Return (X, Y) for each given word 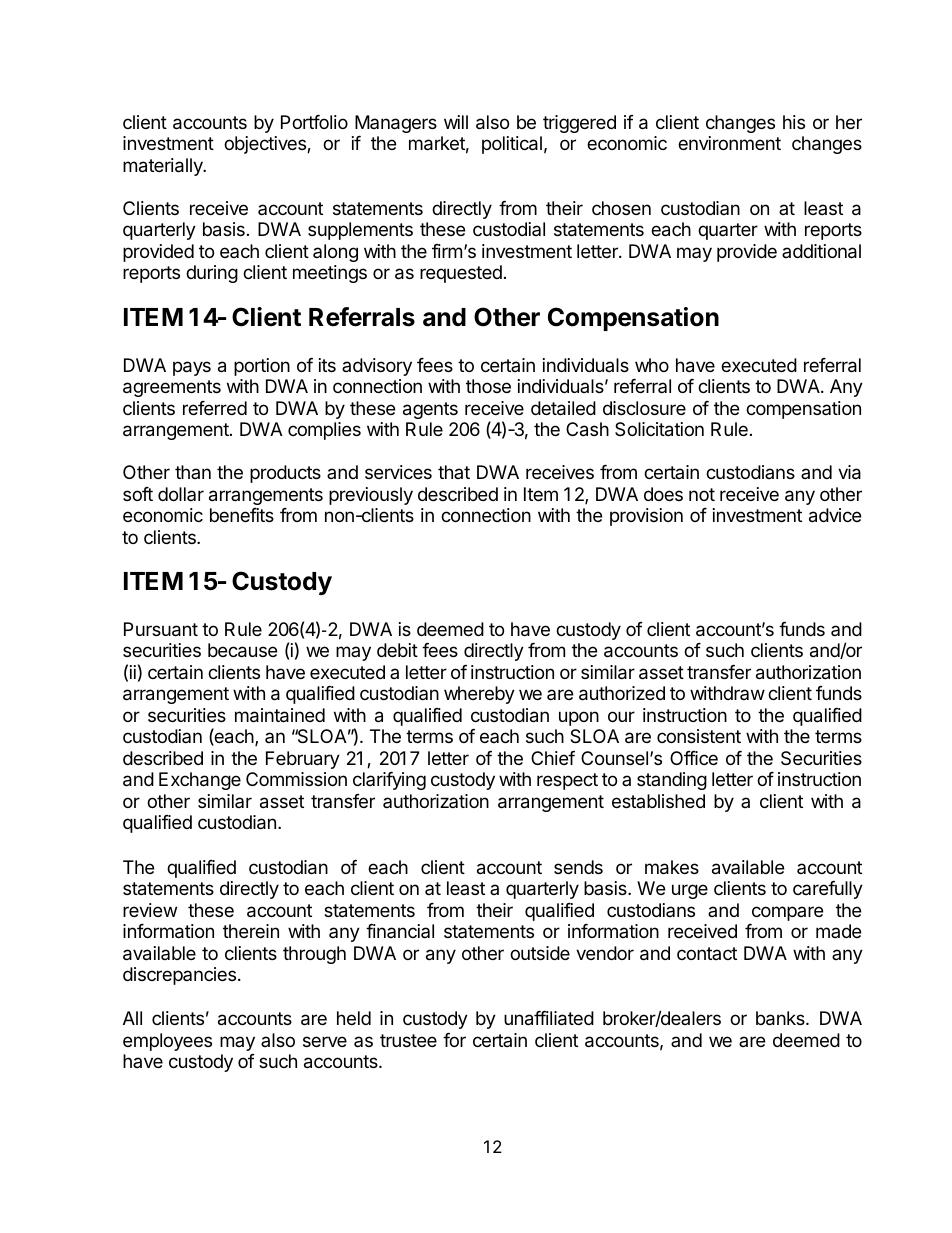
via (849, 472)
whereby (479, 695)
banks (781, 1018)
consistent (699, 736)
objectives (266, 145)
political (512, 145)
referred (215, 408)
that (454, 472)
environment (729, 143)
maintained (280, 715)
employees (167, 1042)
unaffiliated (549, 1018)
